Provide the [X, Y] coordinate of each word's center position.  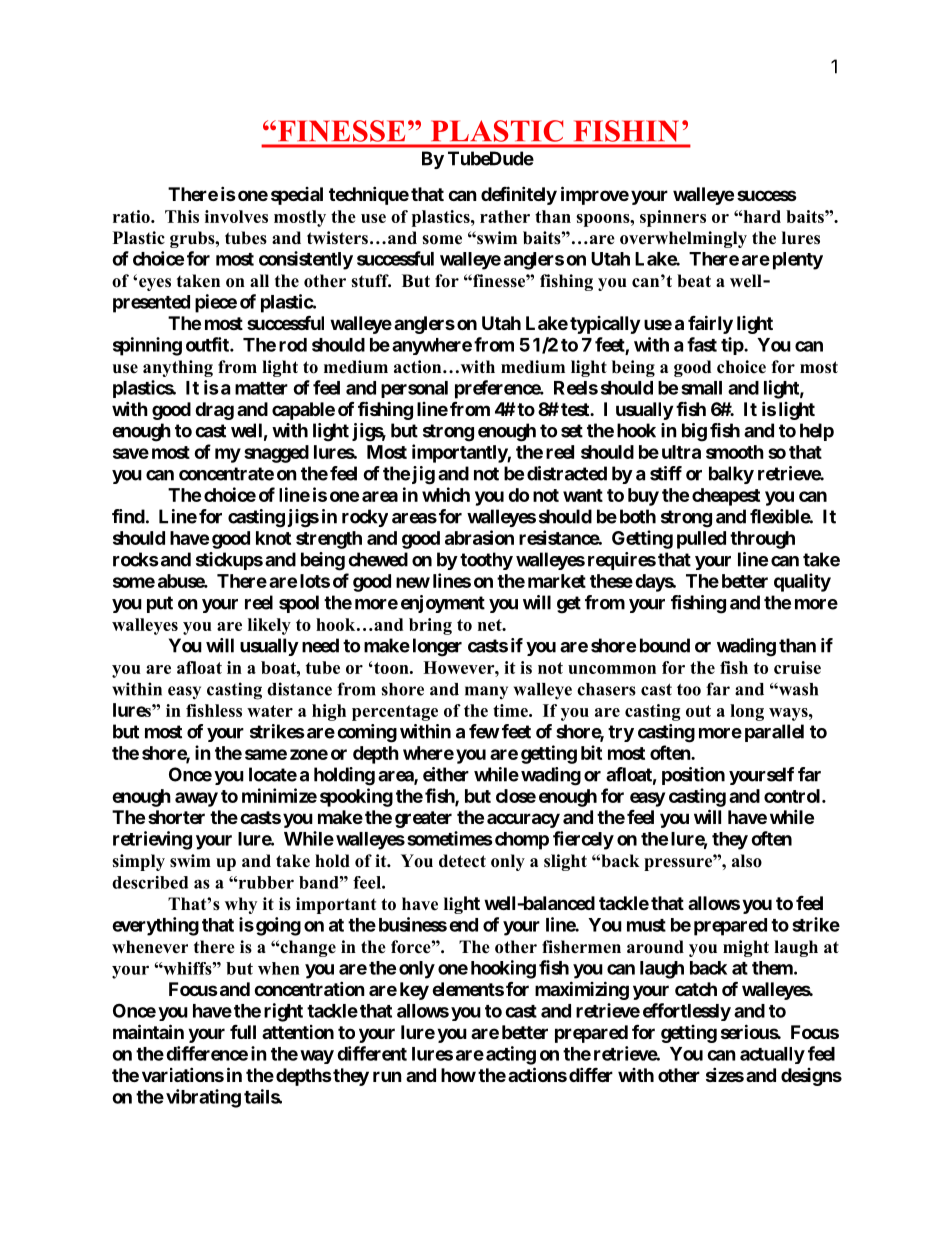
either [446, 774]
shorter [176, 817]
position [693, 776]
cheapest [726, 497]
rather [505, 216]
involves [236, 216]
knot [273, 538]
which [446, 494]
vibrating [203, 1098]
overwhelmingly [683, 239]
